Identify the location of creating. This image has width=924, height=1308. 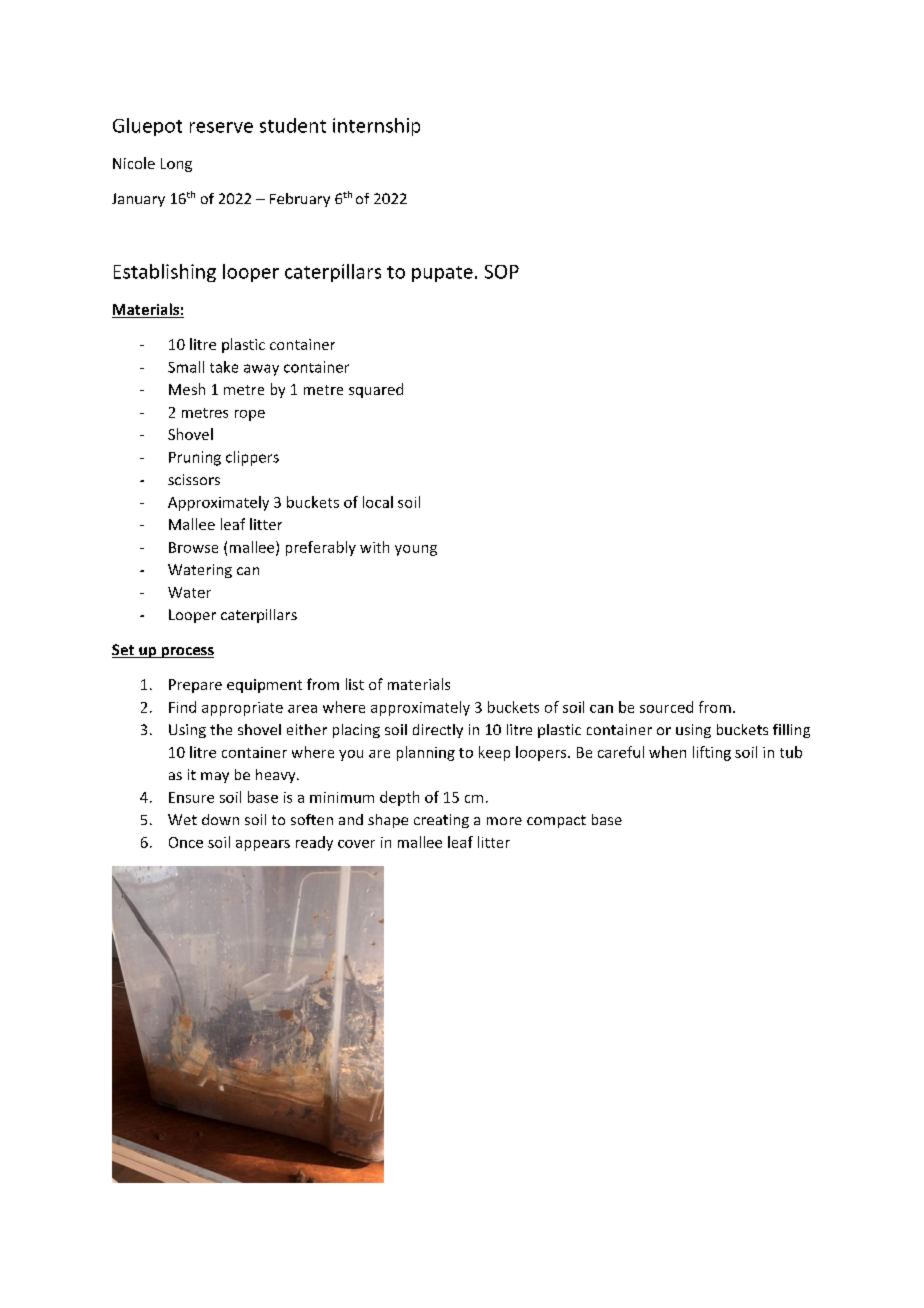
(441, 821).
